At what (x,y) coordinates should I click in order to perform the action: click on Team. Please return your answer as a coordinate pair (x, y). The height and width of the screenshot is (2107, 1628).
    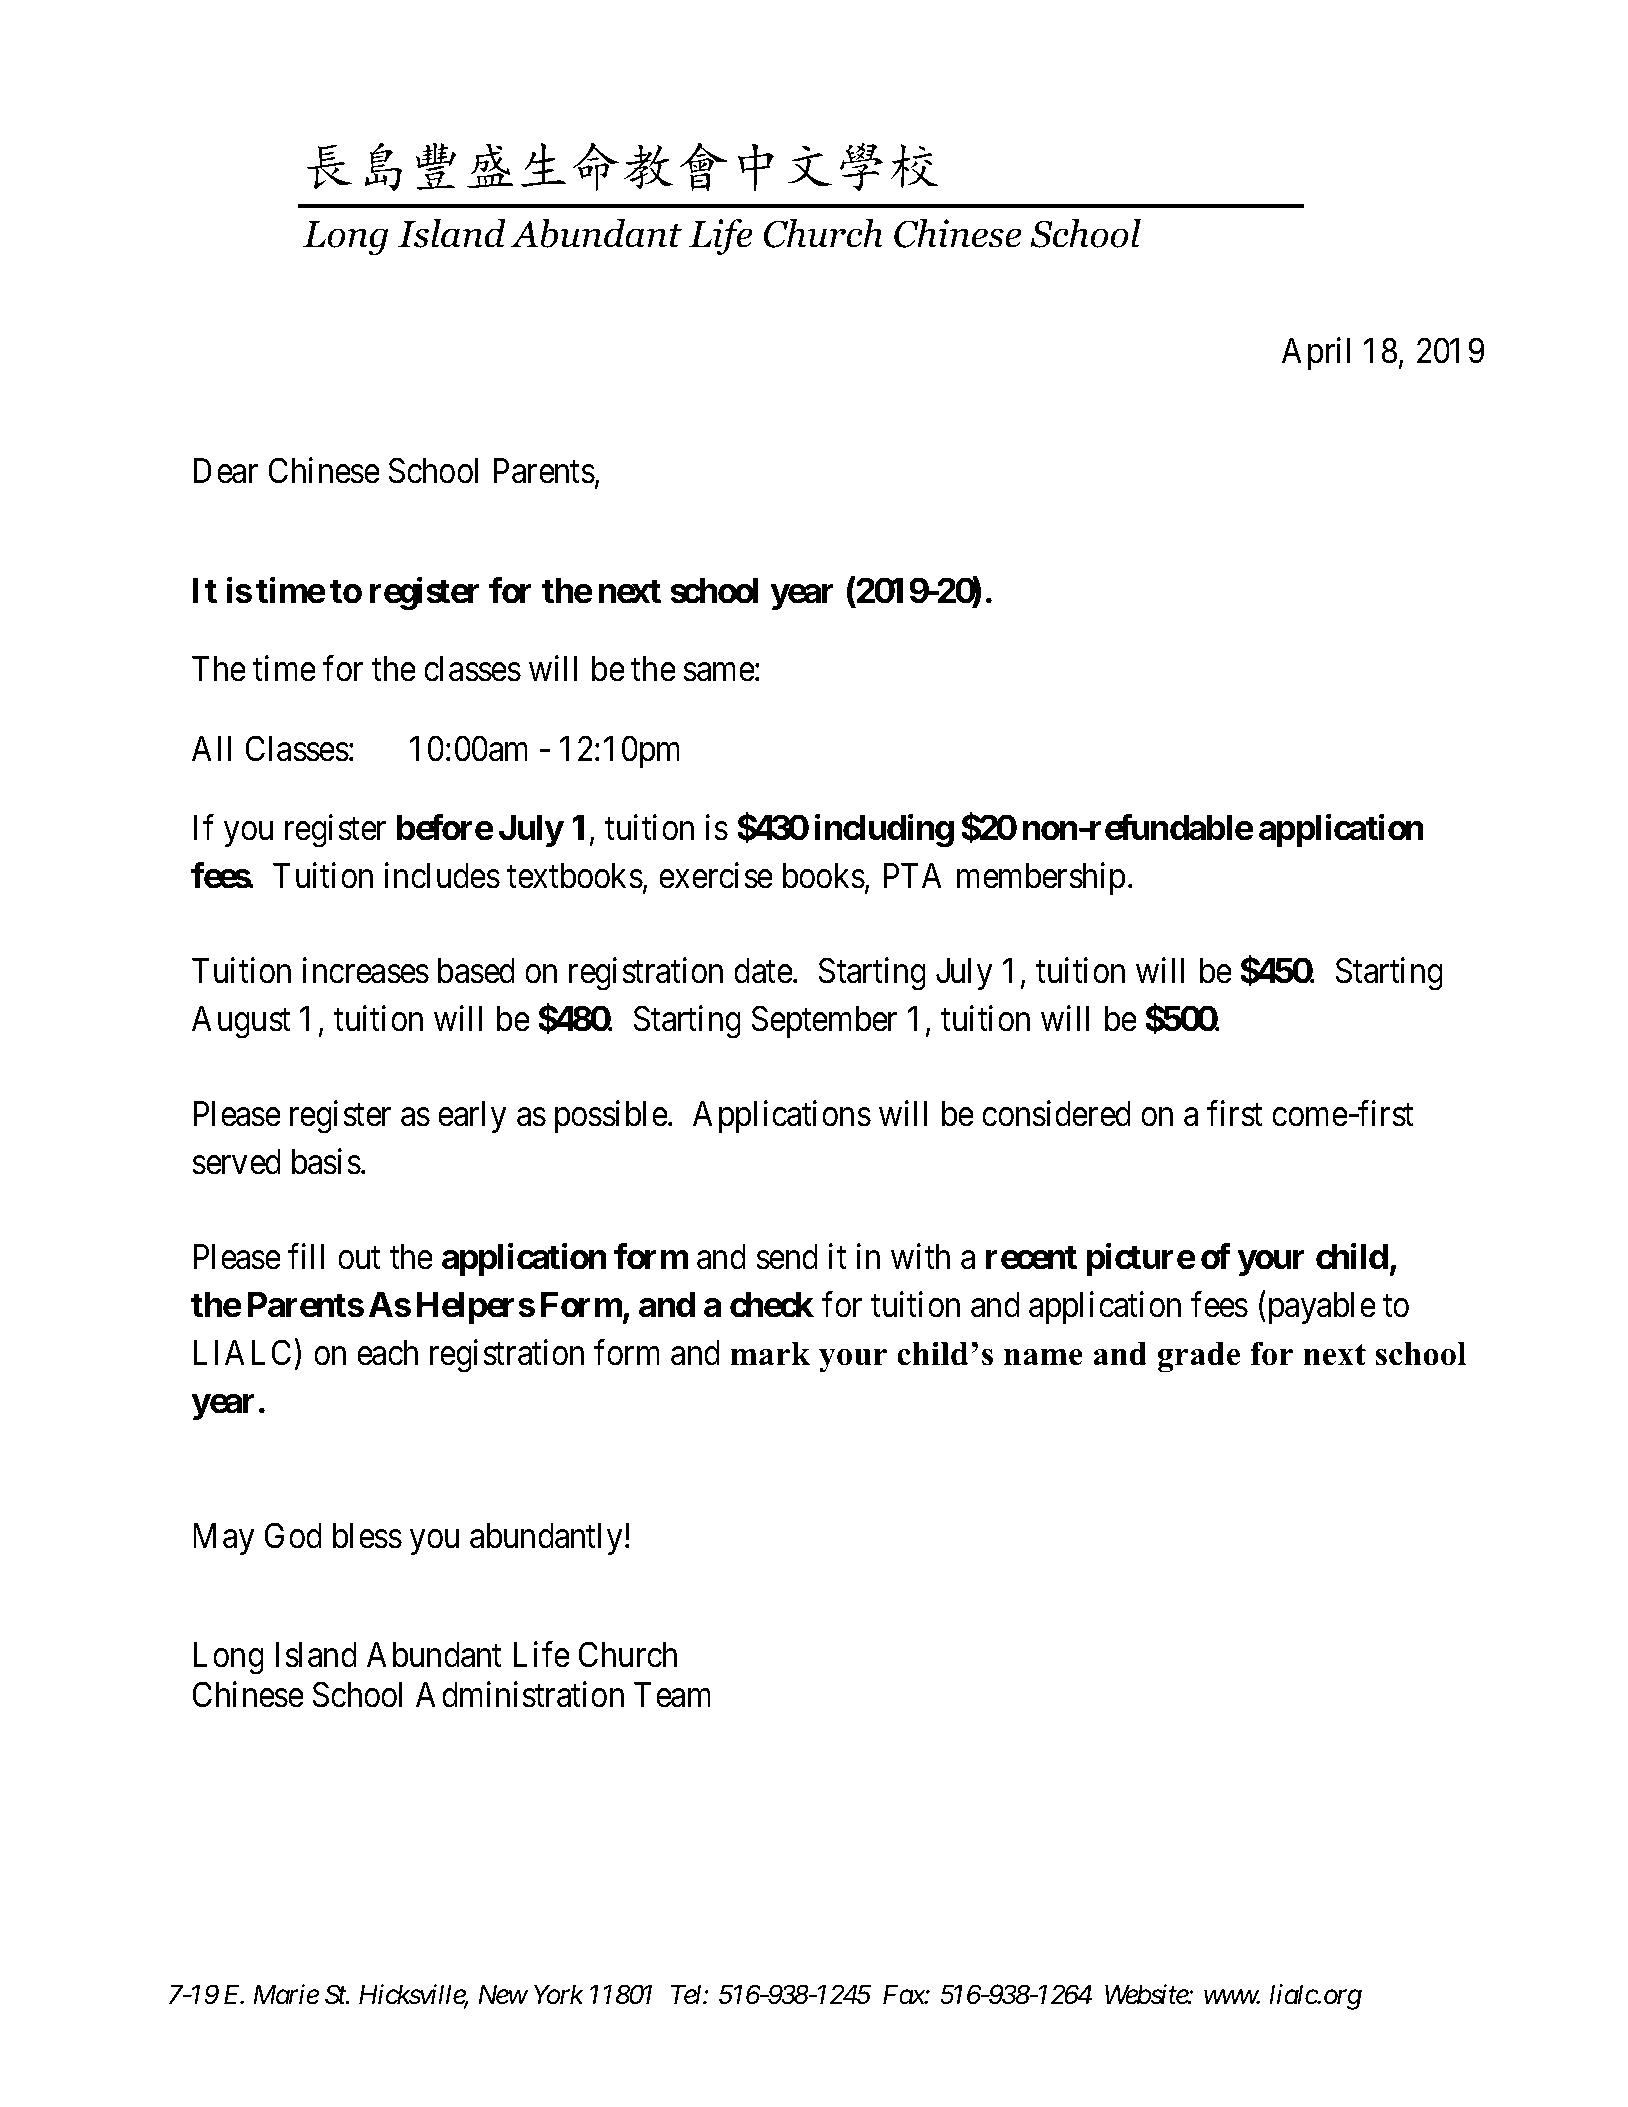
    Looking at the image, I should click on (672, 1695).
